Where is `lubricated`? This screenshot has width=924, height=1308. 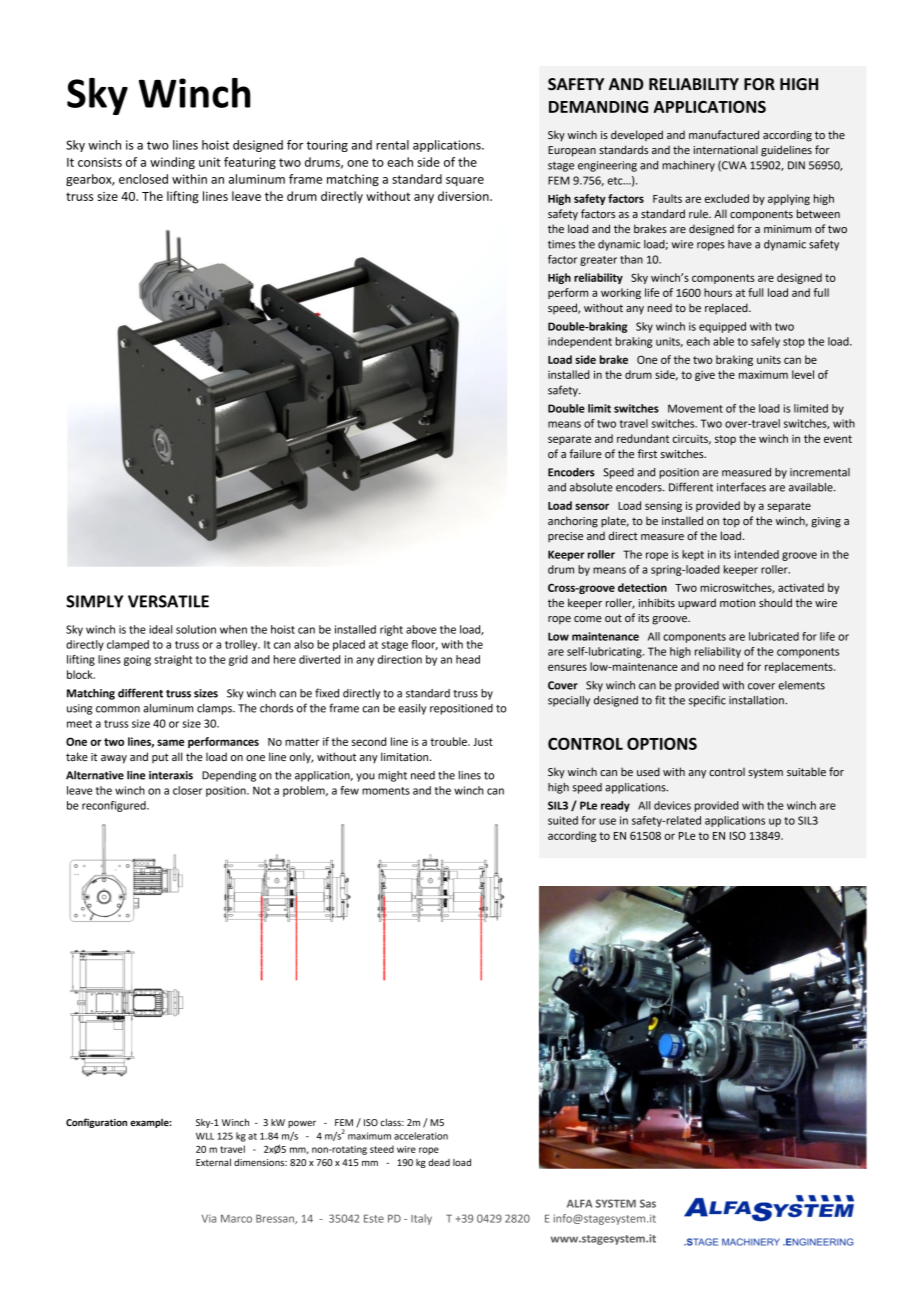
lubricated is located at coordinates (774, 636).
